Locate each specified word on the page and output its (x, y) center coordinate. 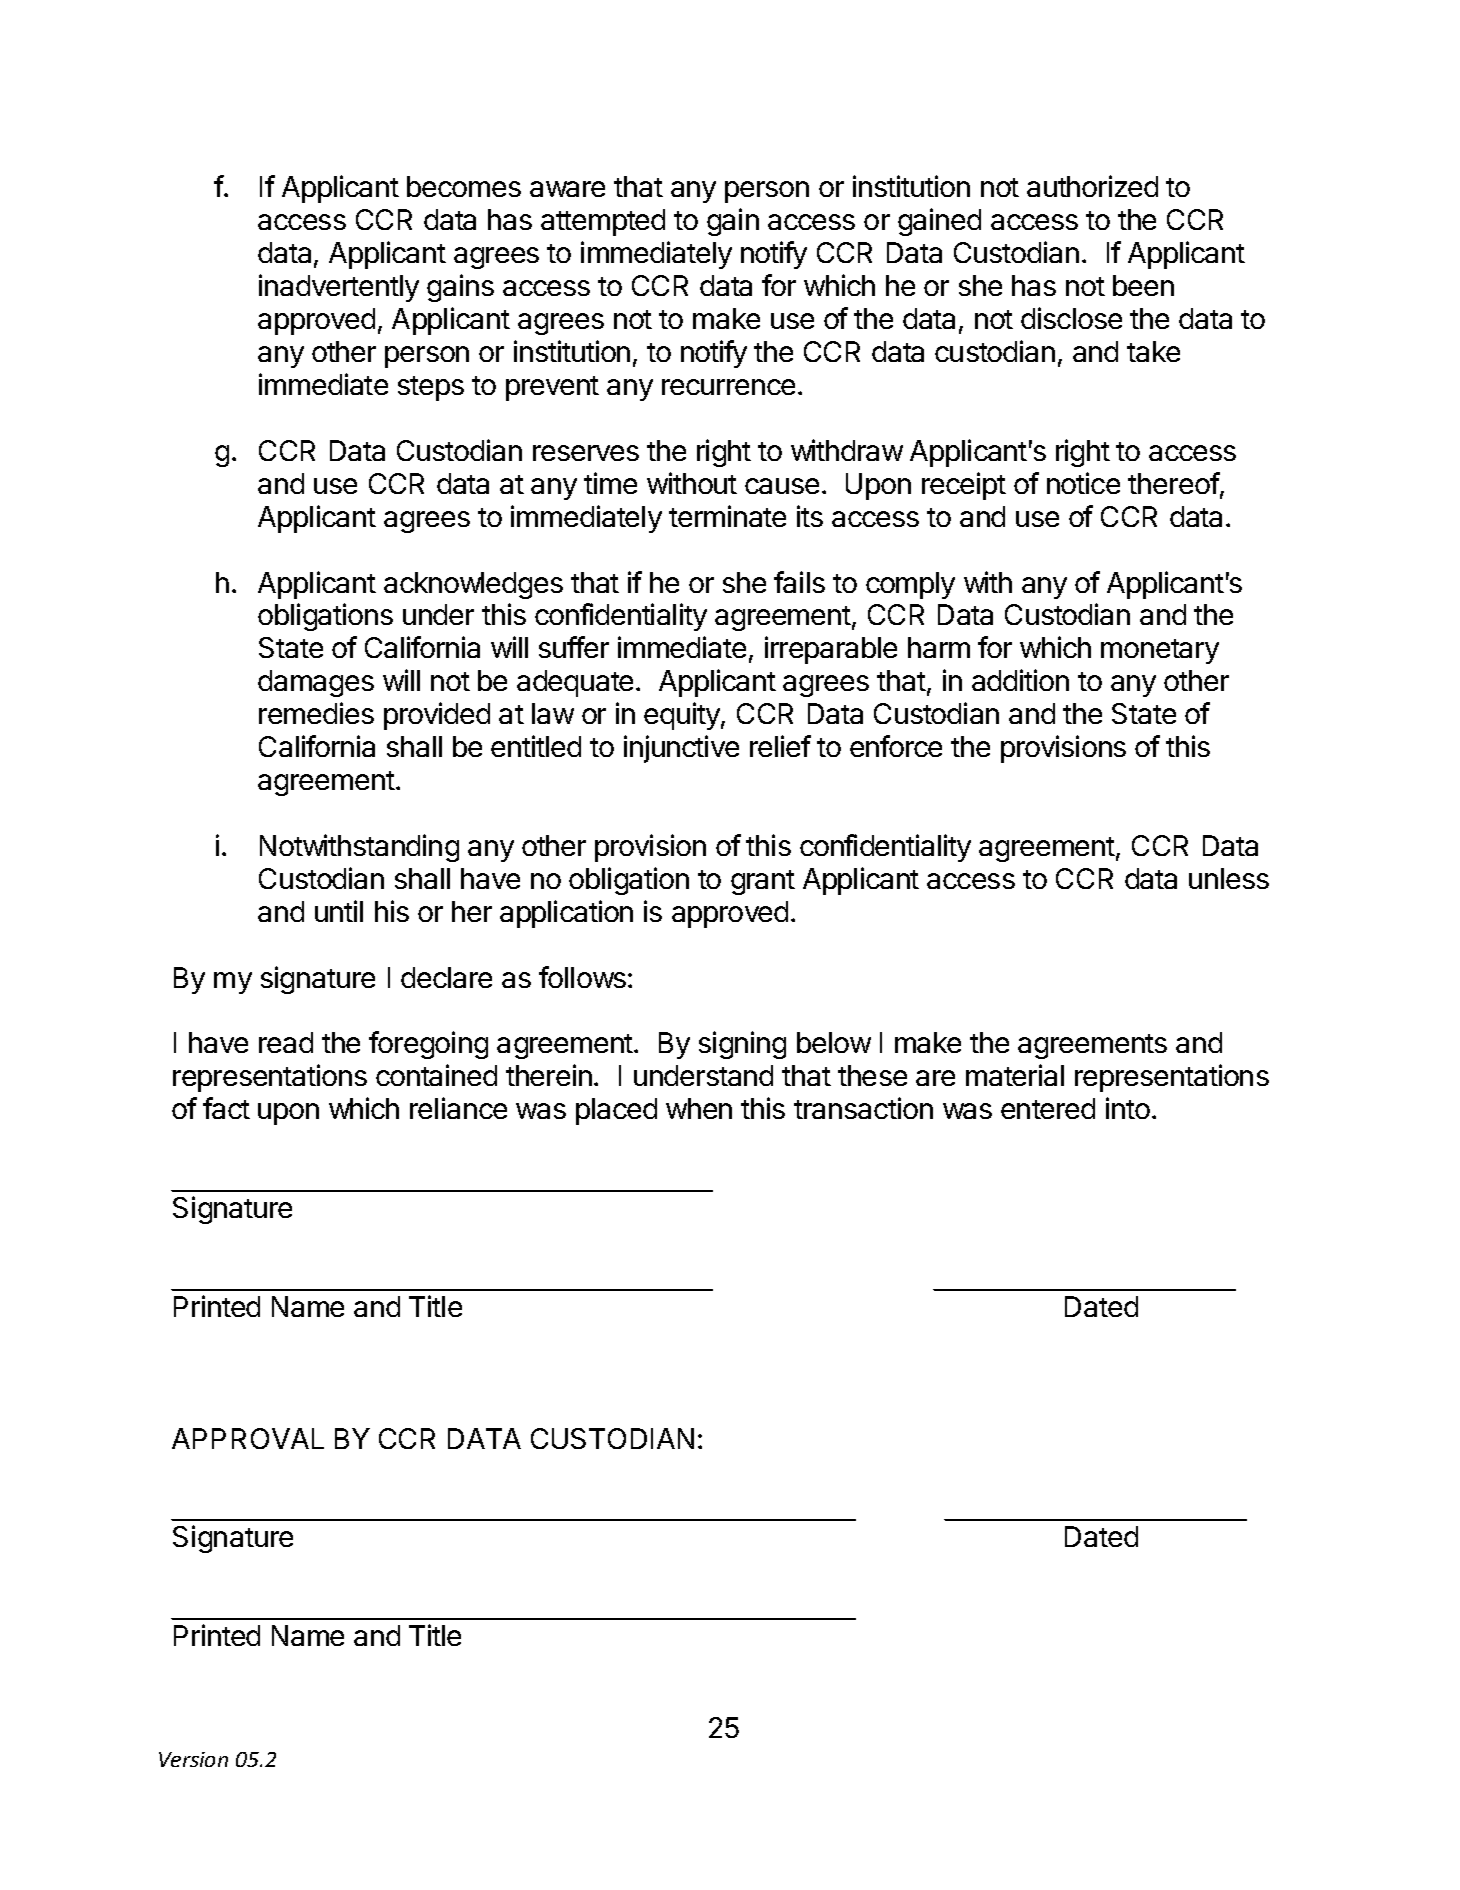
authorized (1092, 186)
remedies (316, 713)
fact (226, 1108)
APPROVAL (248, 1438)
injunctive (681, 749)
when (699, 1108)
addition (1020, 680)
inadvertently (339, 288)
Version (193, 1759)
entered (1048, 1108)
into (1128, 1108)
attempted (603, 222)
